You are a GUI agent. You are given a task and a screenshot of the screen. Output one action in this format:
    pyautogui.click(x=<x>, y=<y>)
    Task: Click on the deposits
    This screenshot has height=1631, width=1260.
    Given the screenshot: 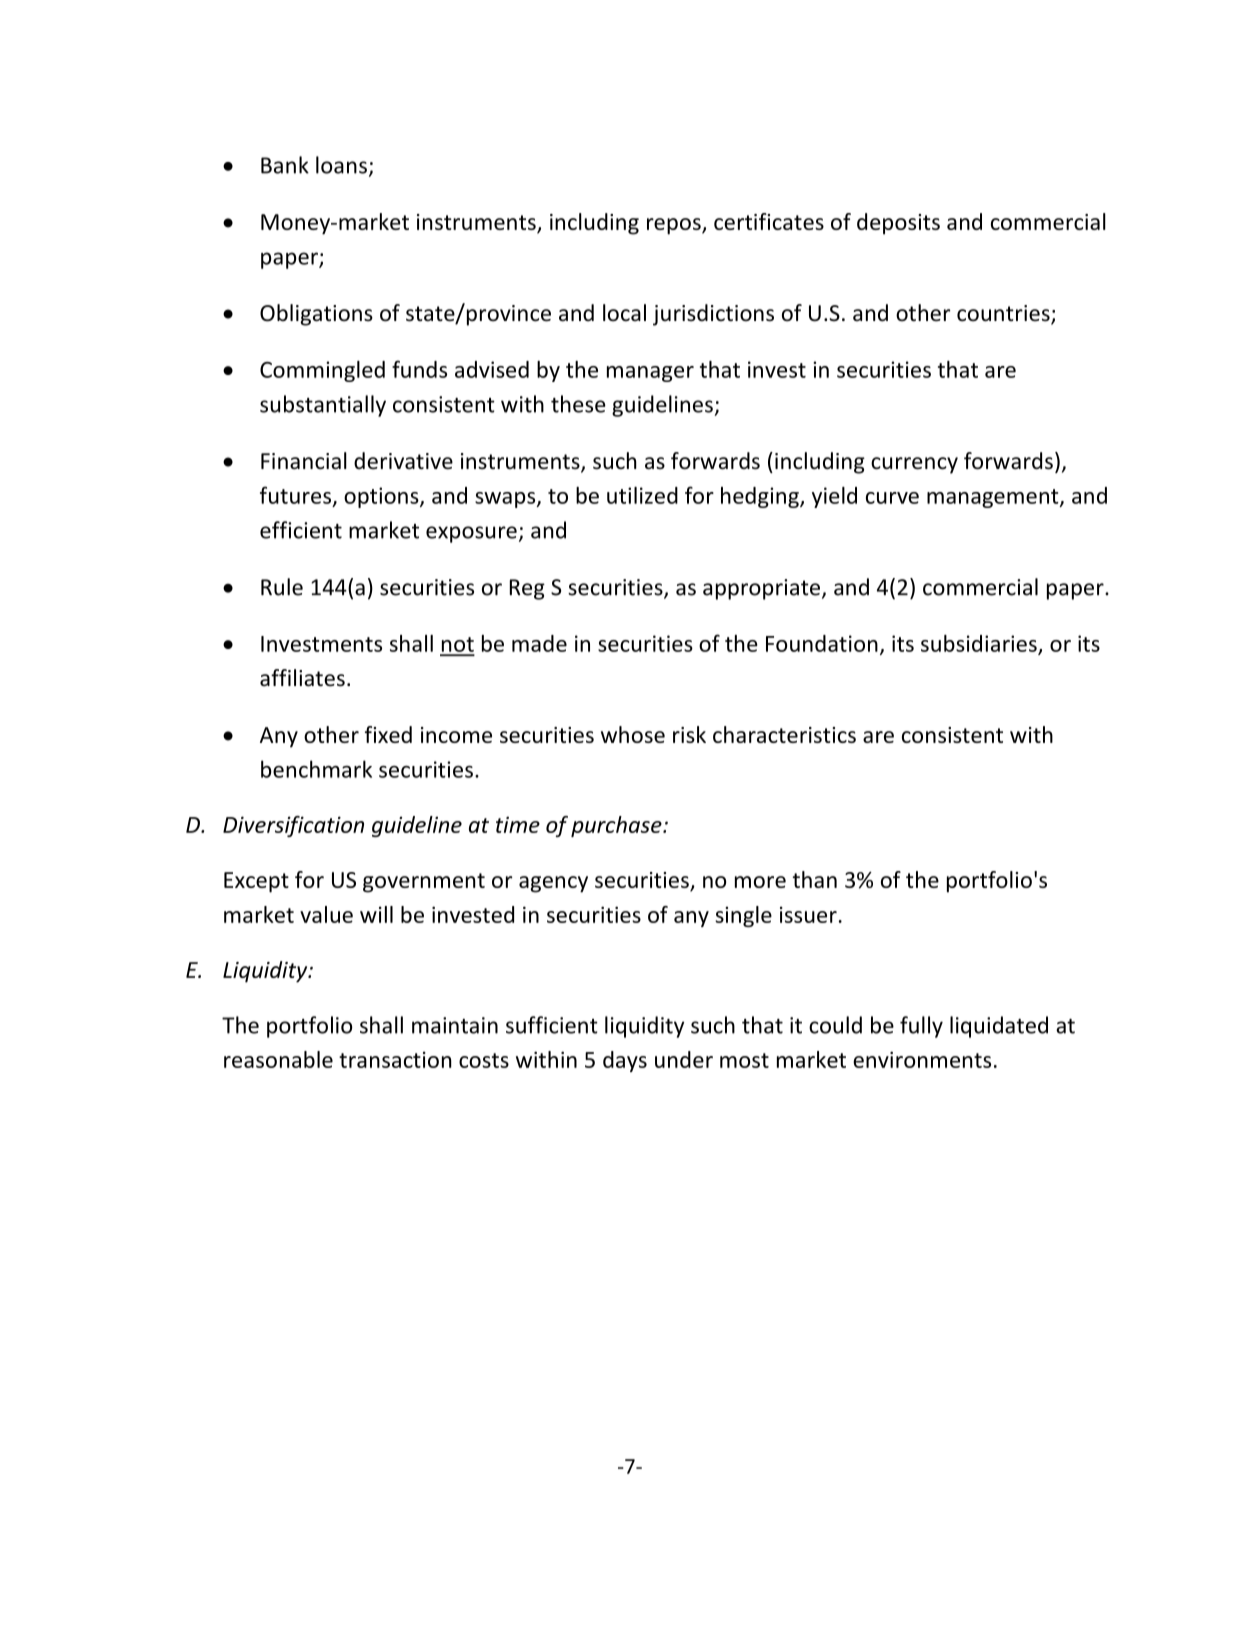 What is the action you would take?
    pyautogui.click(x=898, y=224)
